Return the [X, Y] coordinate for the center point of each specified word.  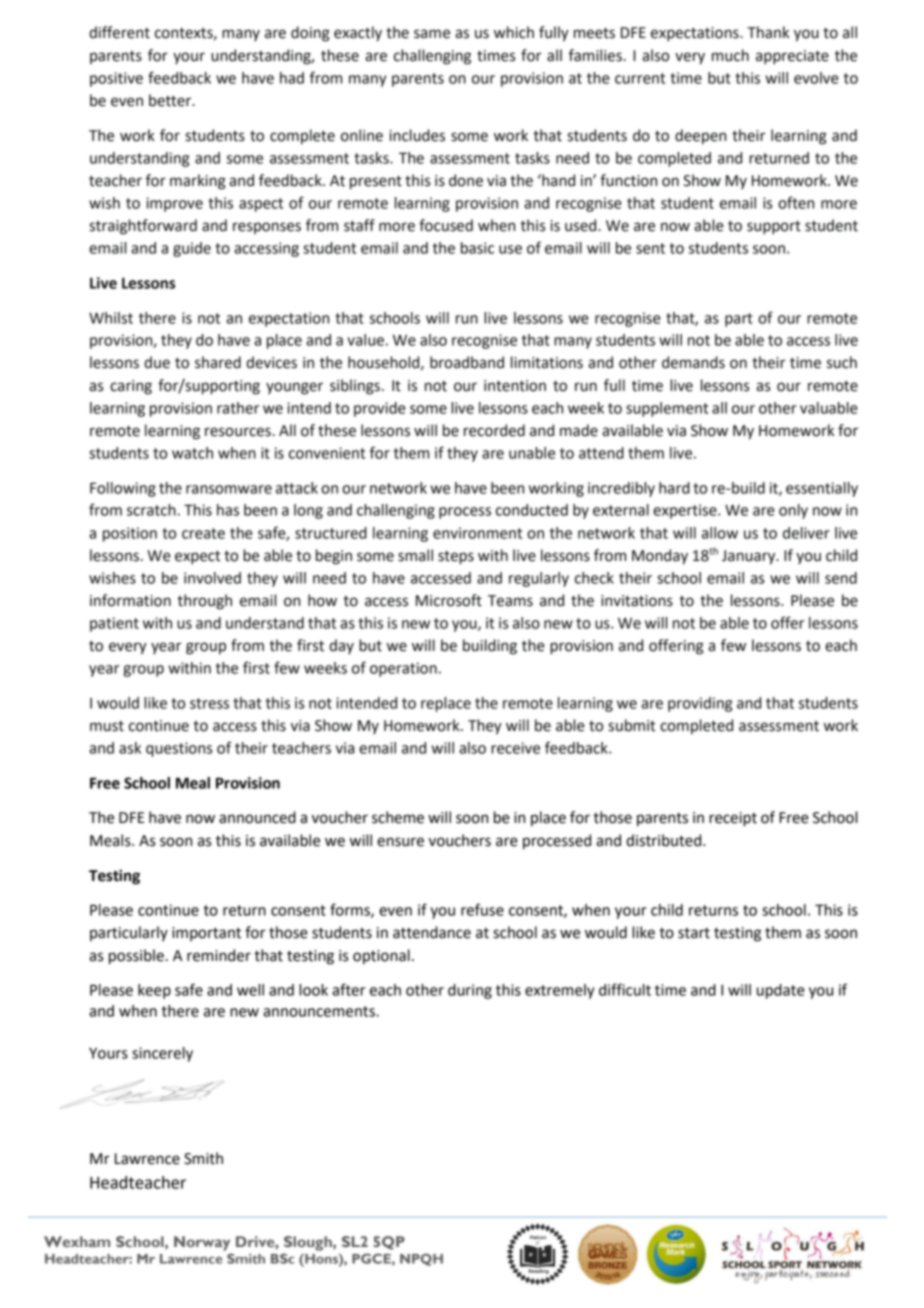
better [171, 100]
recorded [494, 430]
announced [257, 817]
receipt [733, 819]
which [514, 32]
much [730, 55]
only [793, 511]
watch [192, 453]
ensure [400, 842]
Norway [202, 1243]
